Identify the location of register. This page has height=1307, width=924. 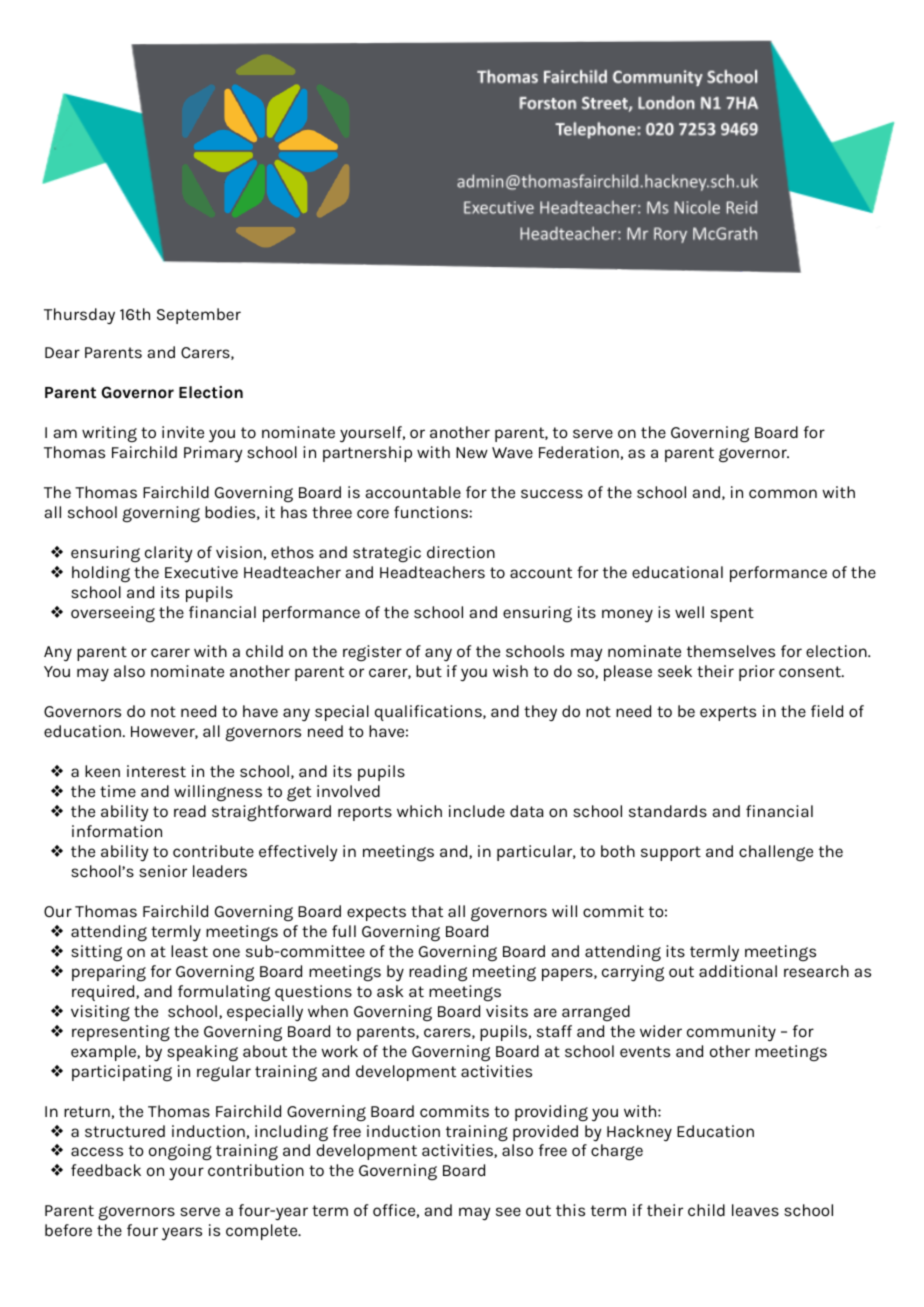
(372, 653).
